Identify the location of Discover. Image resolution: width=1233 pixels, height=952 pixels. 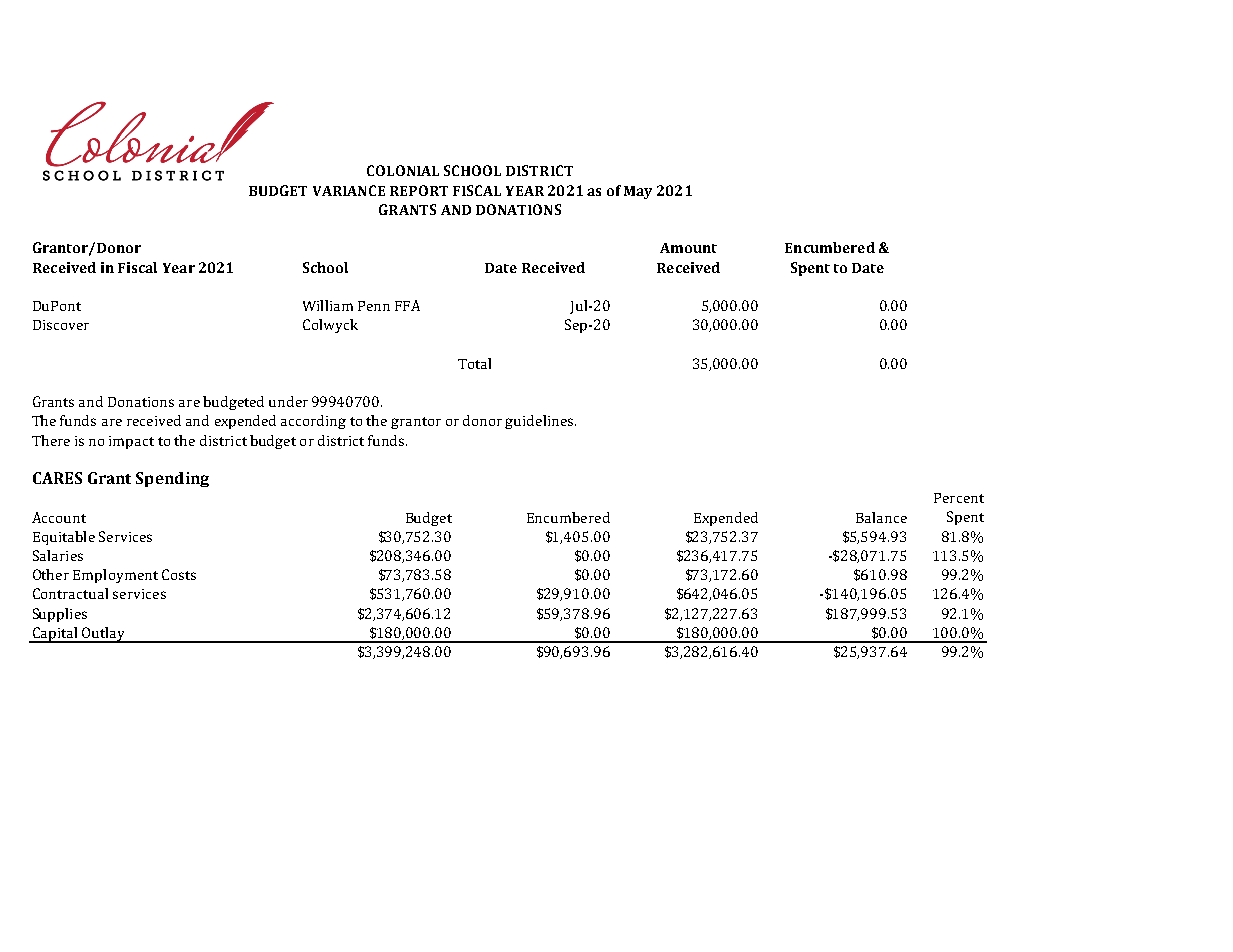
(61, 325).
